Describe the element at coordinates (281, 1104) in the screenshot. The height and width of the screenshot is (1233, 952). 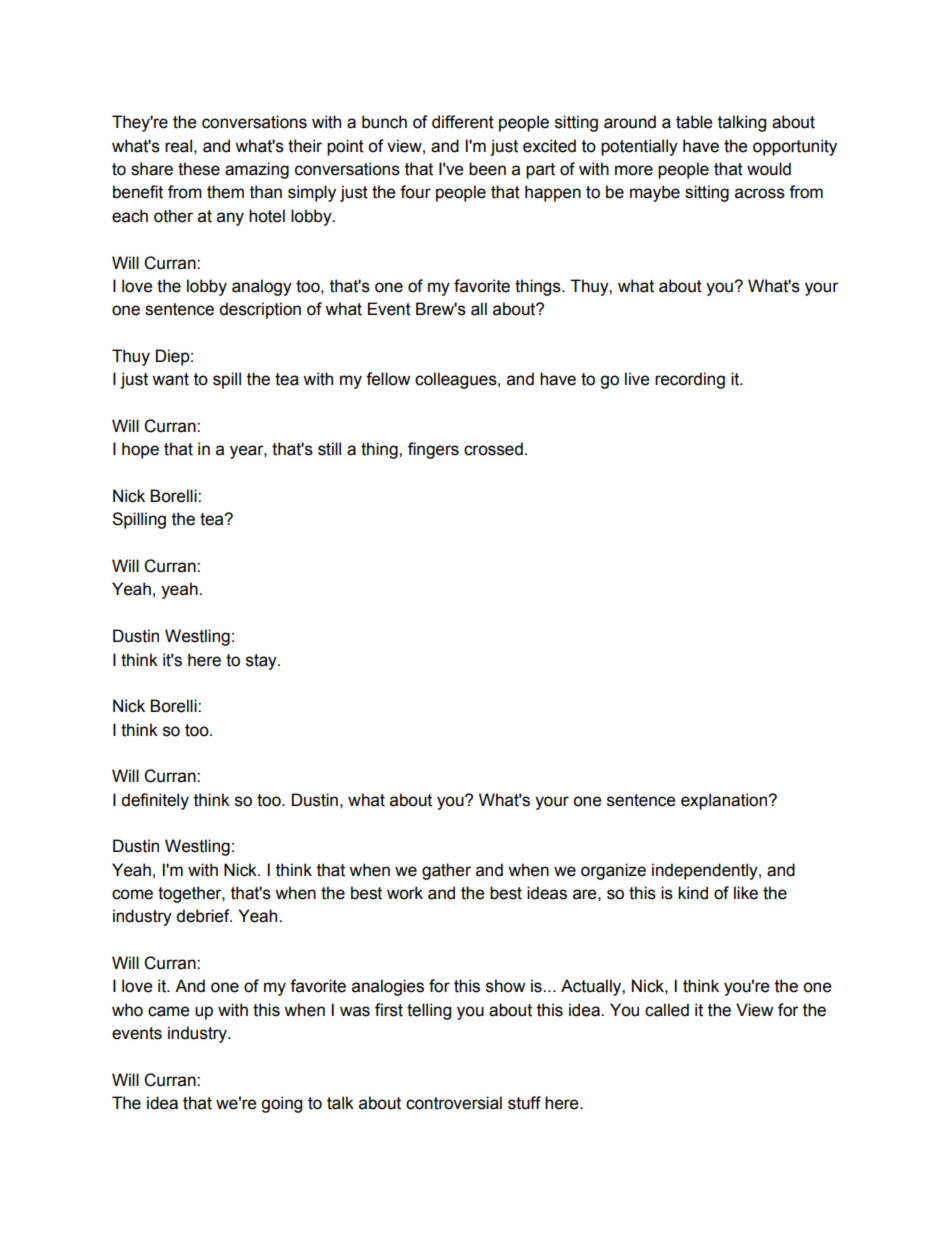
I see `going` at that location.
